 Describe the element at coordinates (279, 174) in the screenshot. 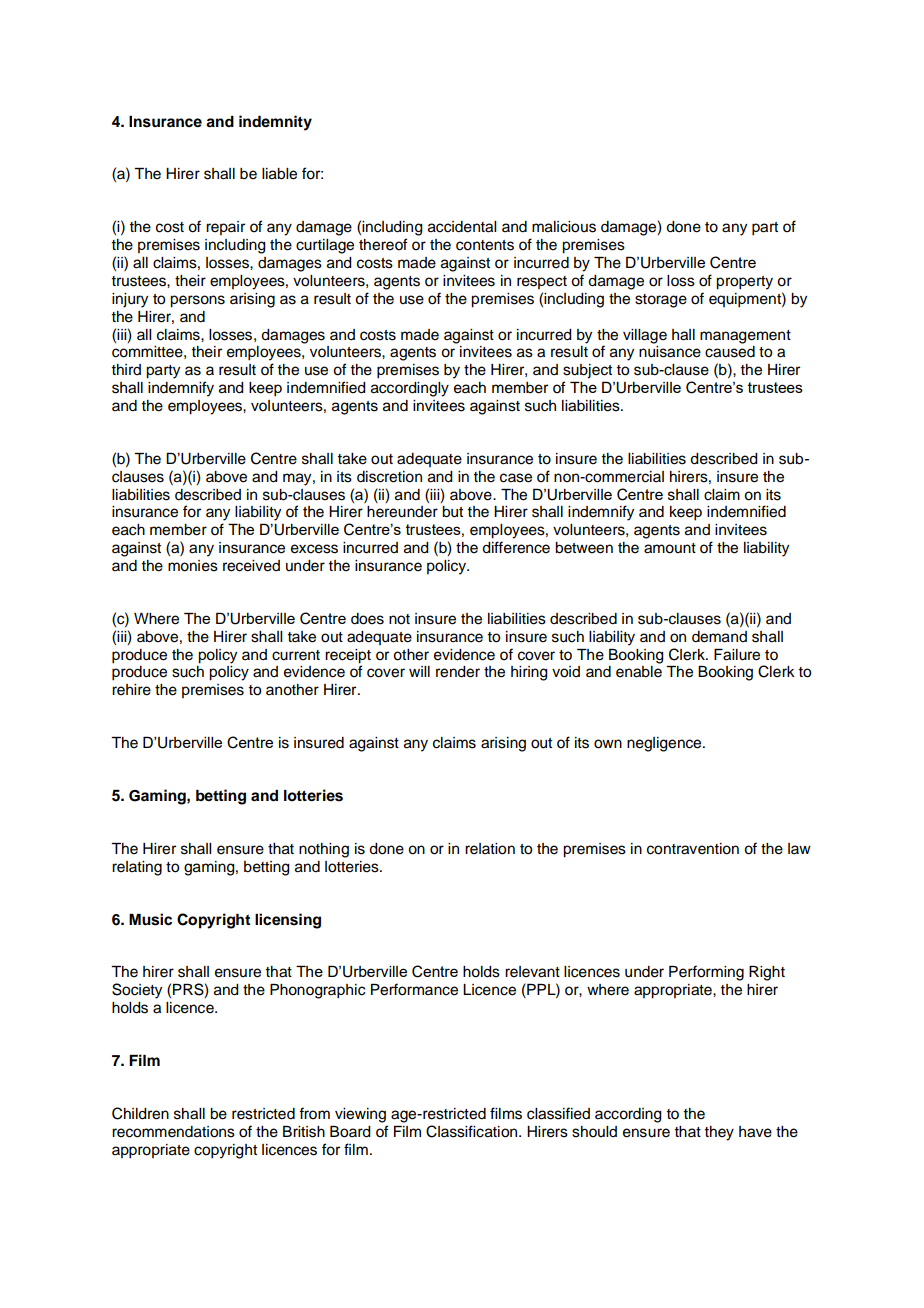

I see `liable` at that location.
